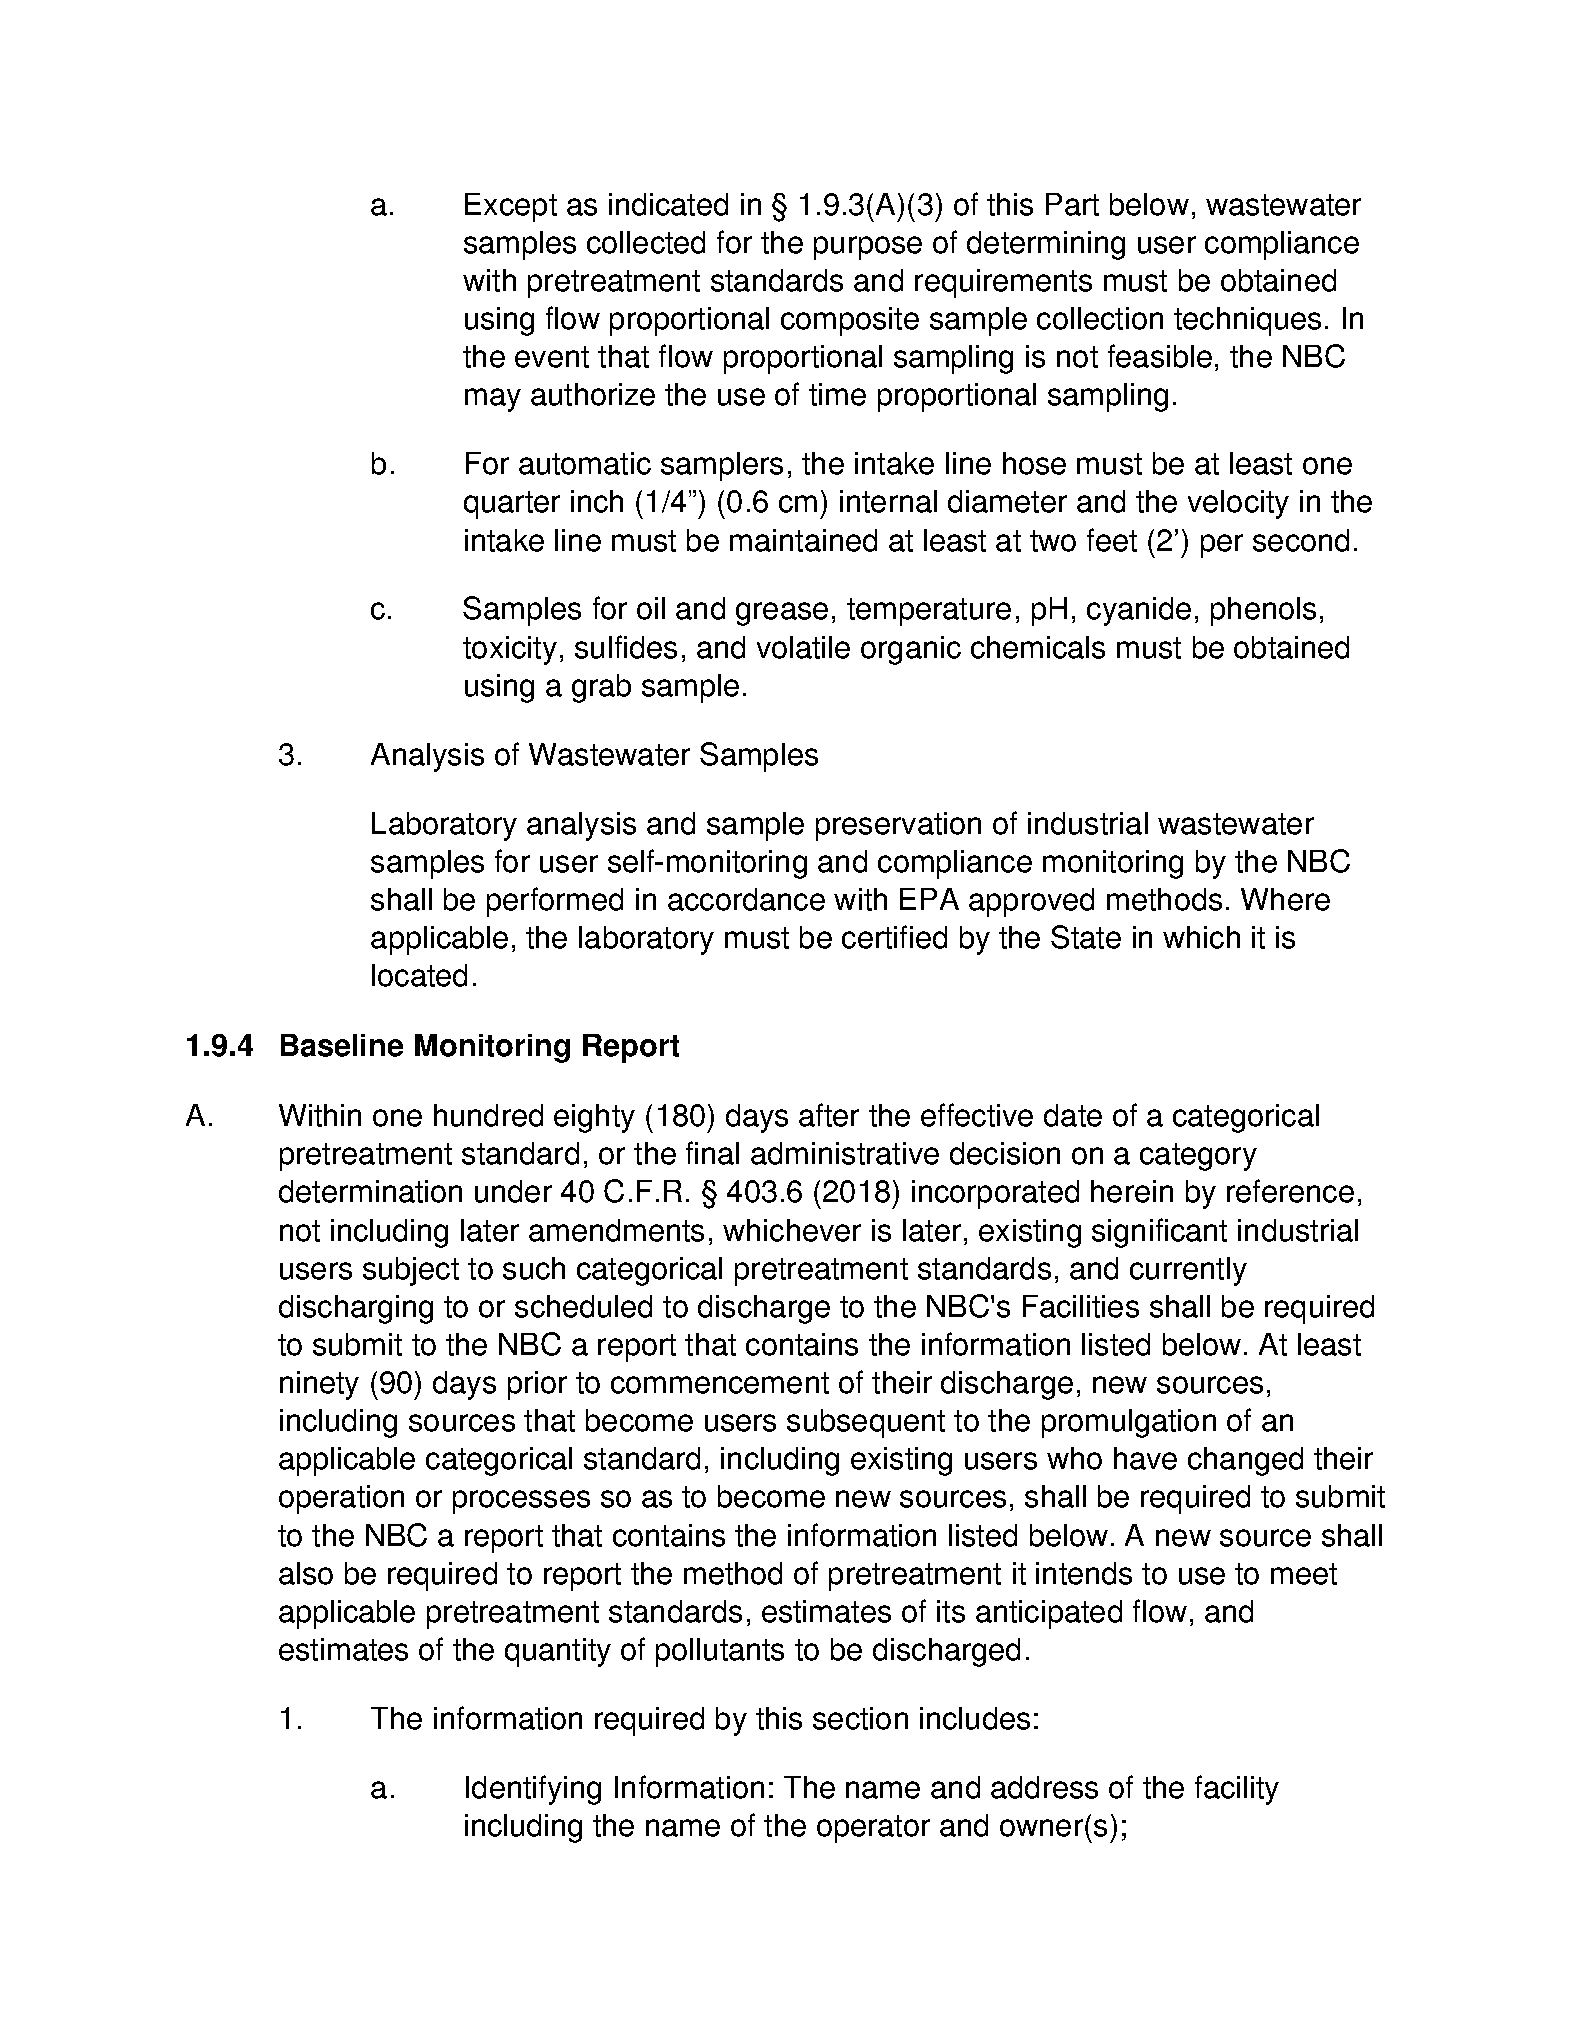  I want to click on Identifying, so click(533, 1790).
